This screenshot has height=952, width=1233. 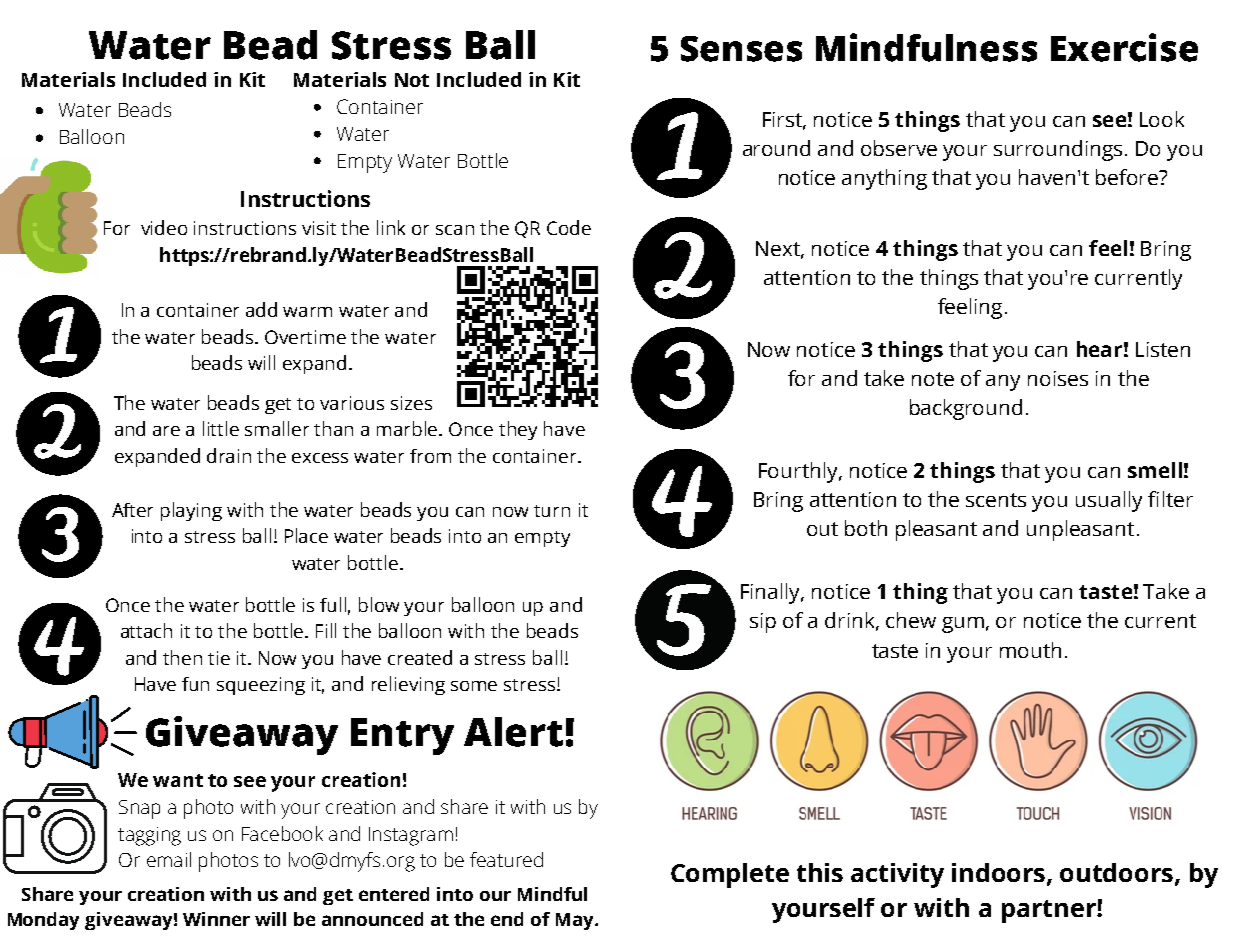 I want to click on May, so click(x=576, y=921).
